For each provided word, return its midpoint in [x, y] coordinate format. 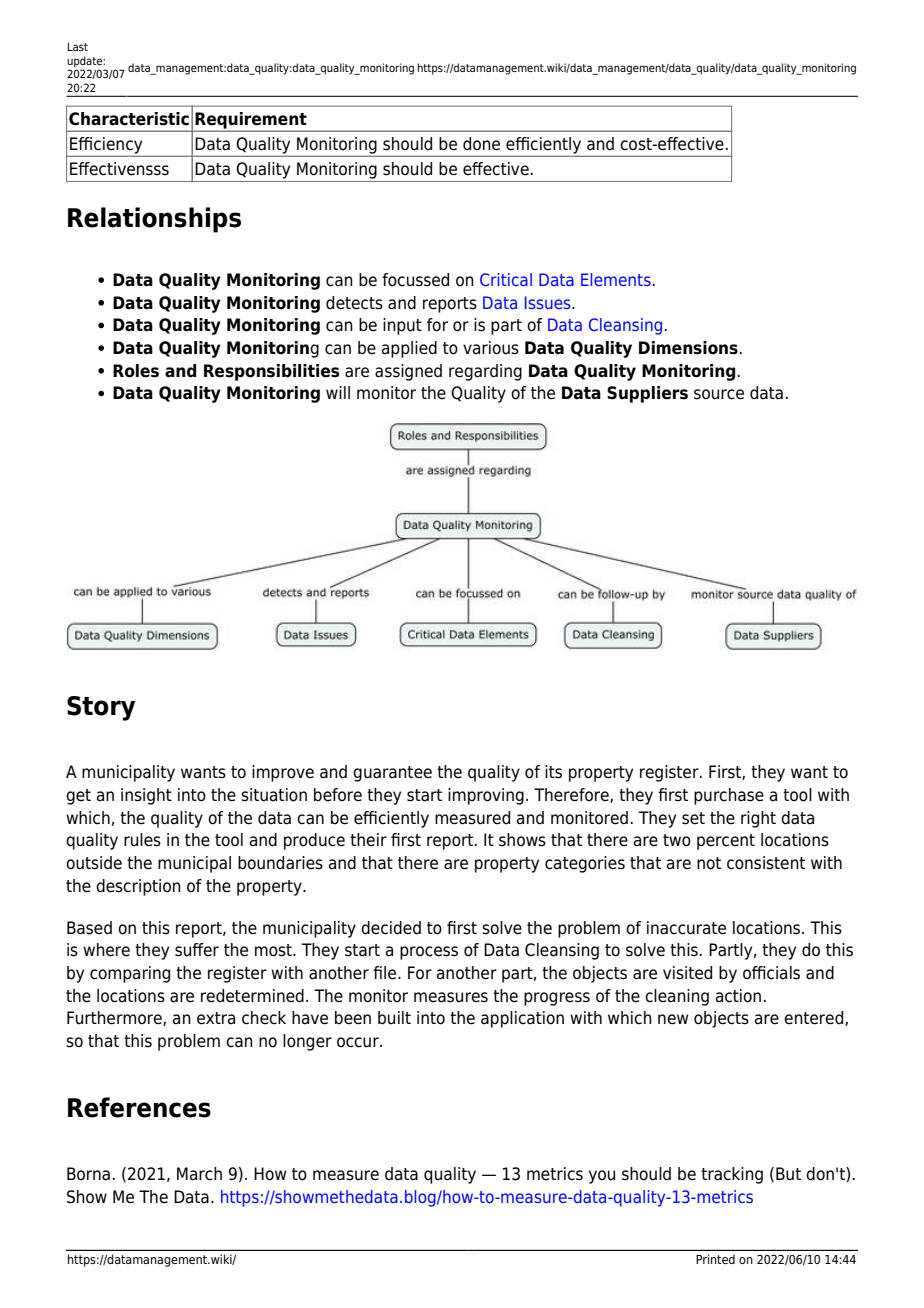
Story [101, 708]
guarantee [392, 774]
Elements [616, 279]
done [481, 144]
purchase [729, 796]
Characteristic [129, 119]
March [199, 1174]
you [602, 1177]
